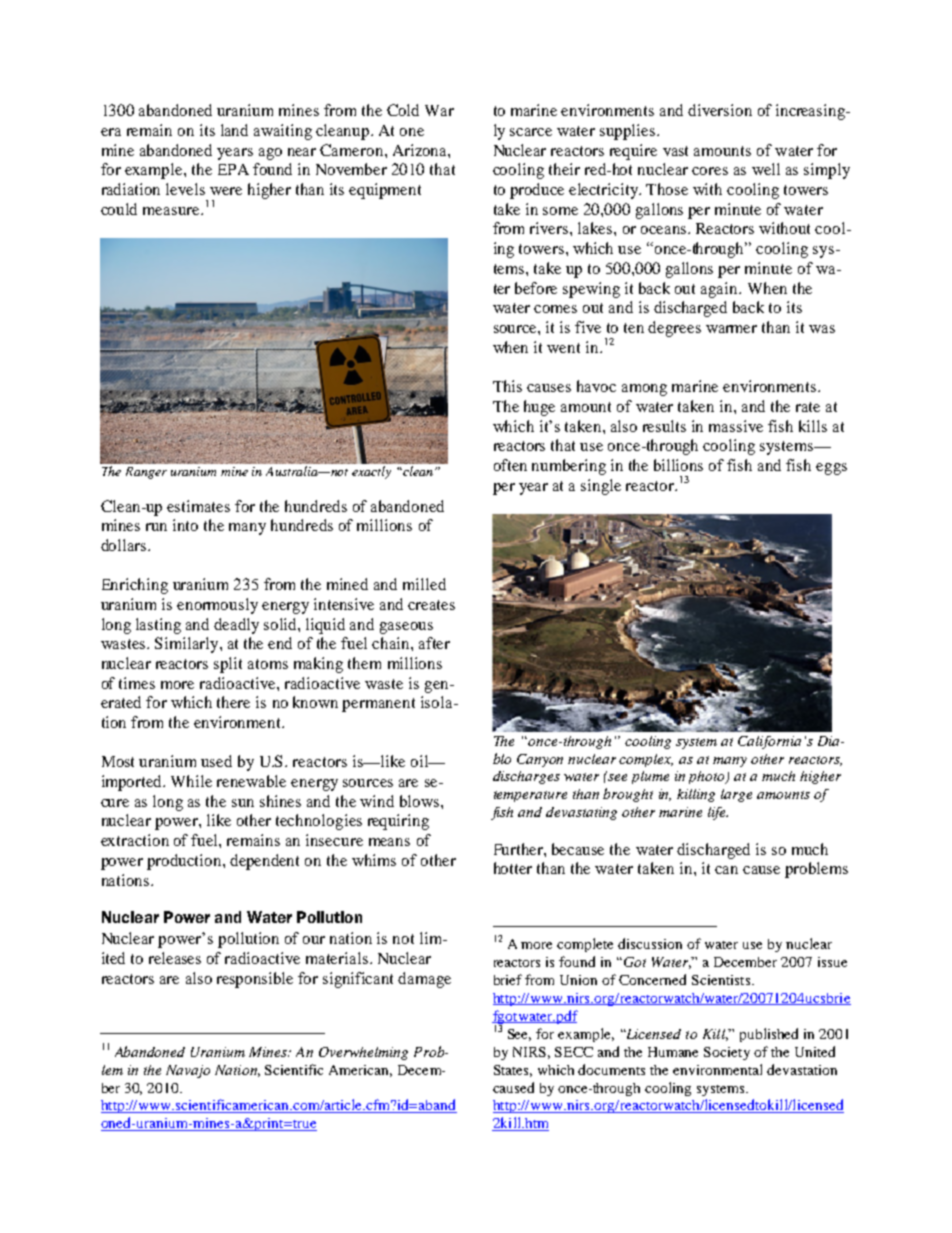  Describe the element at coordinates (403, 110) in the page. I see `Cold` at that location.
